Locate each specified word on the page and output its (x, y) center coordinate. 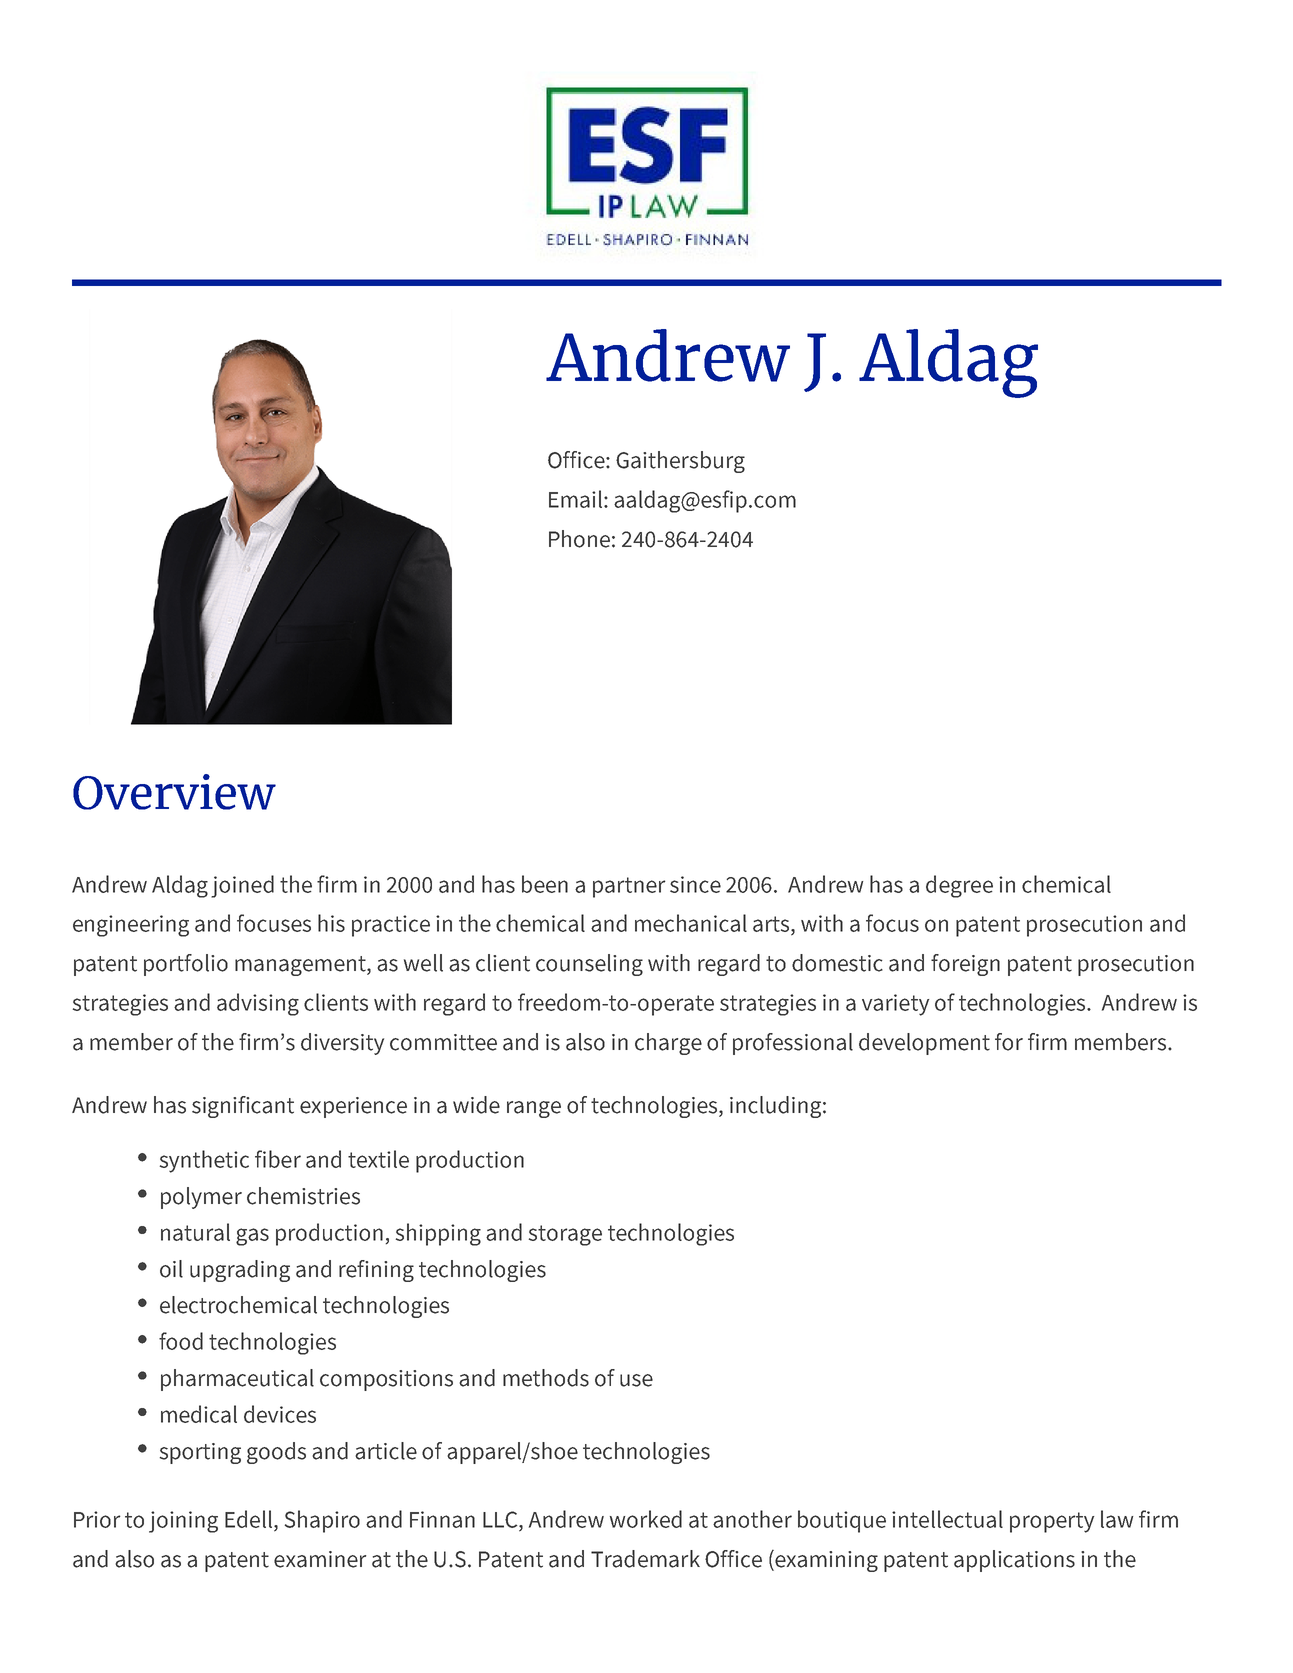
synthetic (204, 1161)
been (545, 884)
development (924, 1044)
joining (183, 1522)
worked (646, 1519)
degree (959, 886)
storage (565, 1235)
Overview (174, 792)
